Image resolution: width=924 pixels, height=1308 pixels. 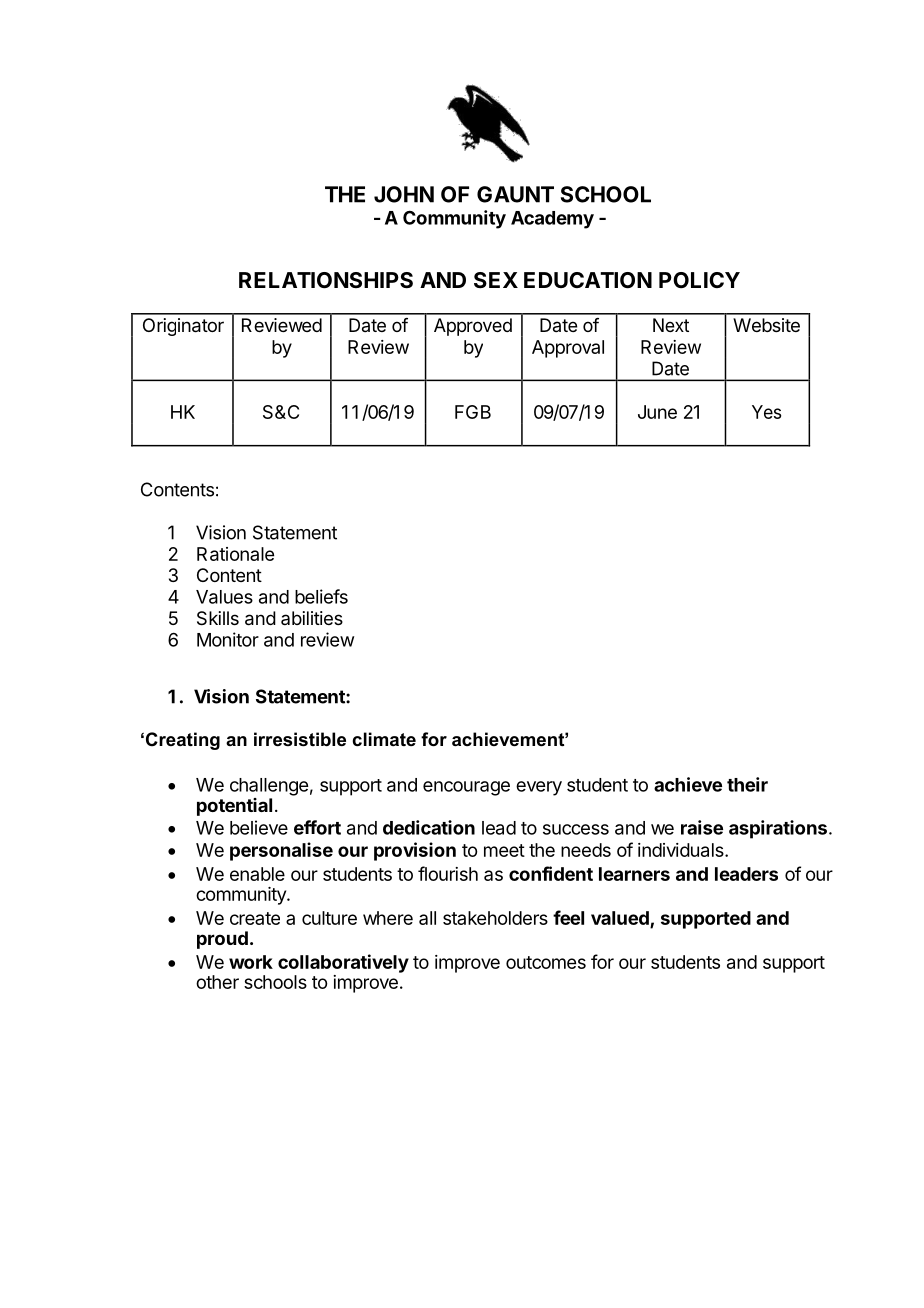 What do you see at coordinates (224, 597) in the screenshot?
I see `Values` at bounding box center [224, 597].
